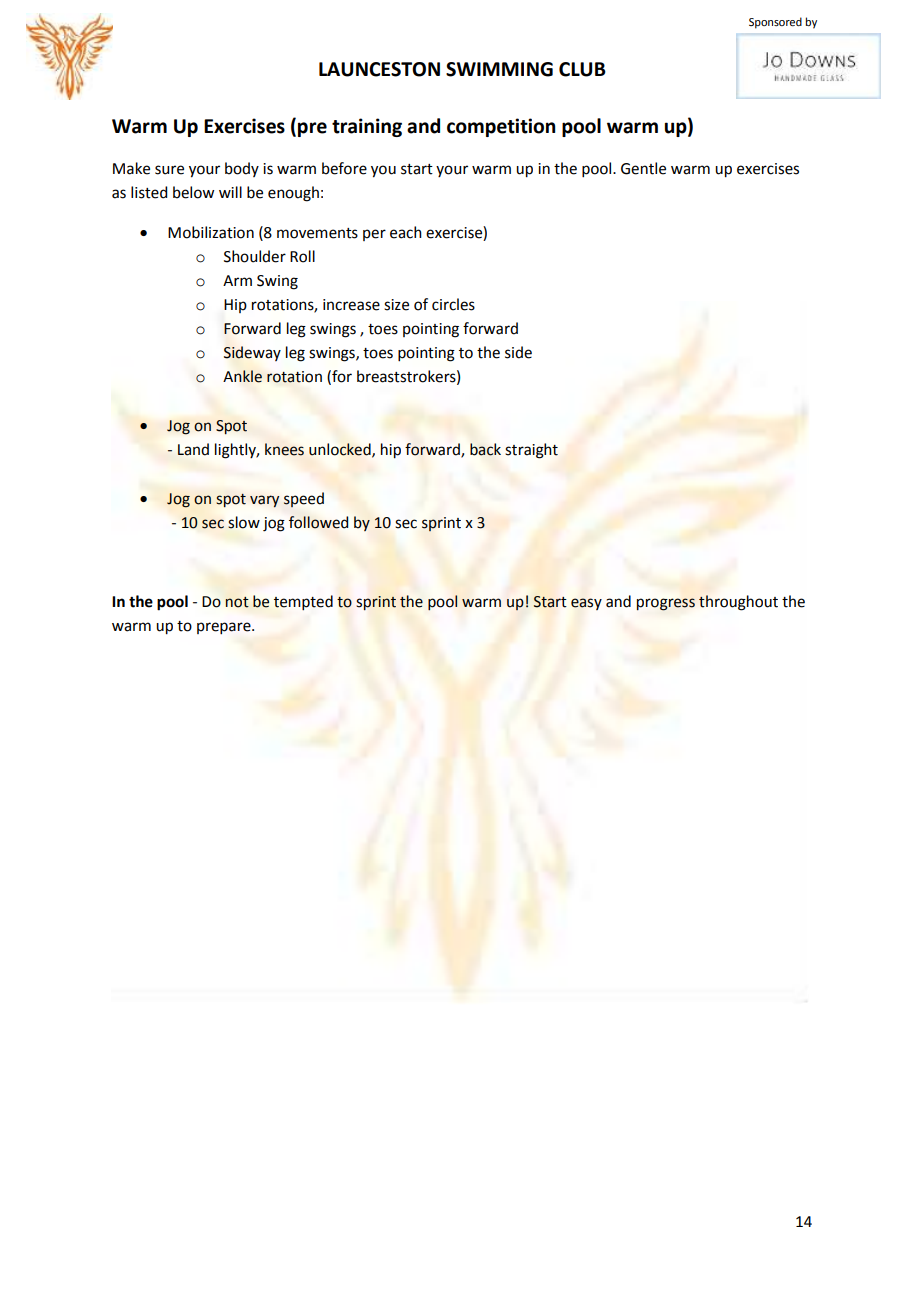 Image resolution: width=924 pixels, height=1308 pixels. Describe the element at coordinates (499, 69) in the screenshot. I see `SWIMMING` at that location.
